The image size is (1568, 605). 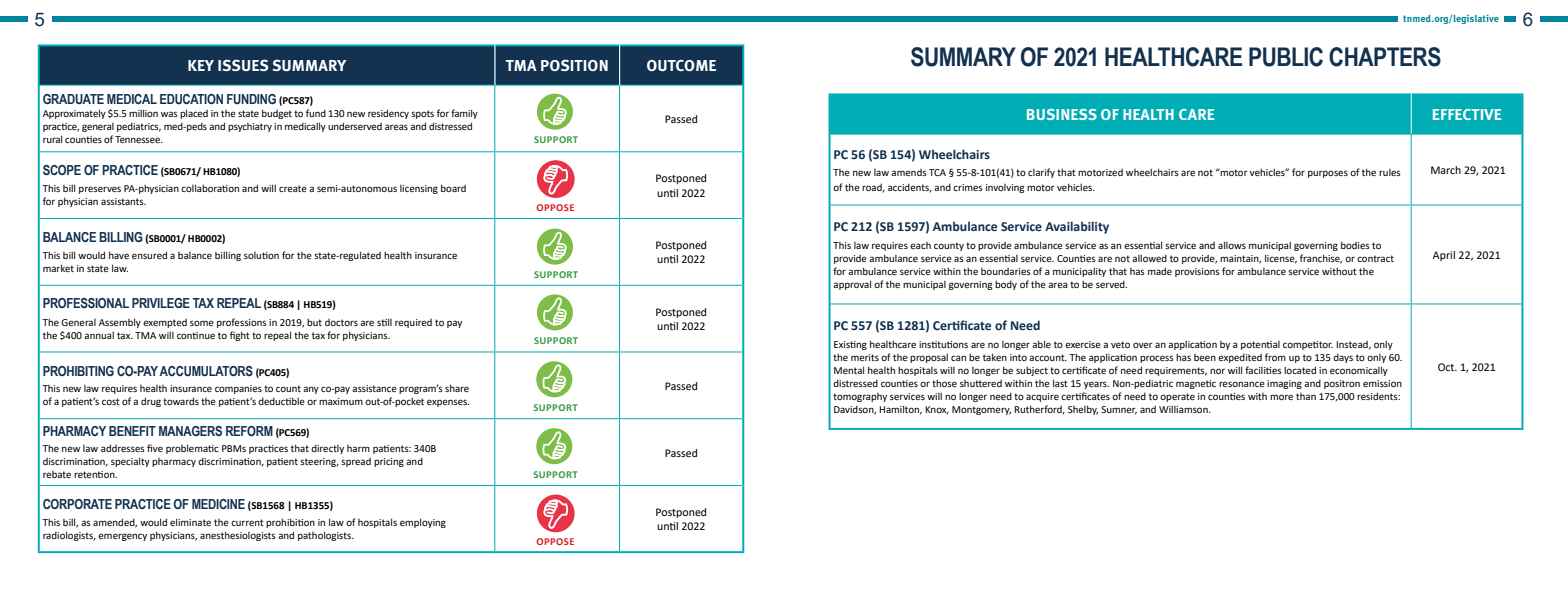 What do you see at coordinates (849, 370) in the image?
I see `Mental` at bounding box center [849, 370].
